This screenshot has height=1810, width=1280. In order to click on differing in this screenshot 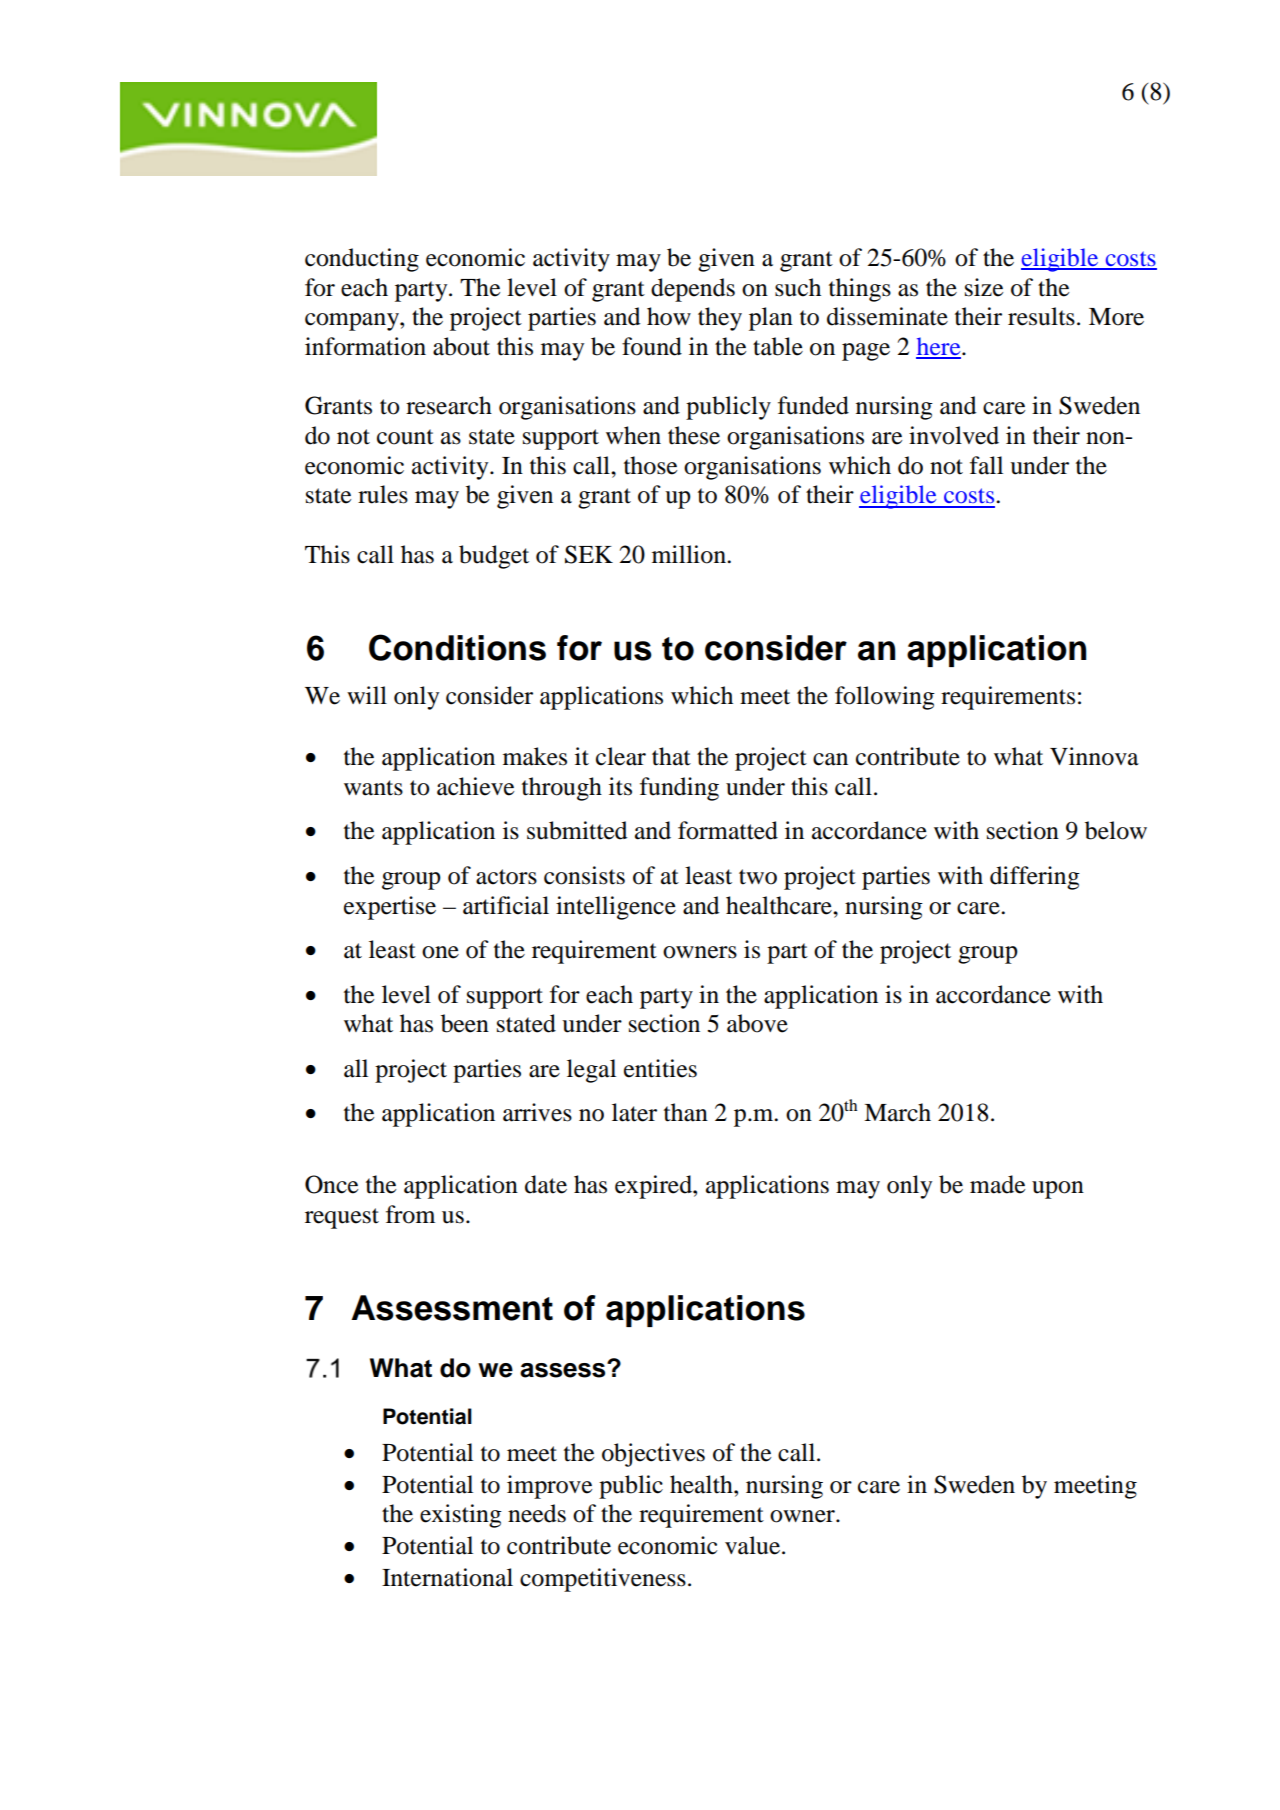, I will do `click(1035, 878)`.
